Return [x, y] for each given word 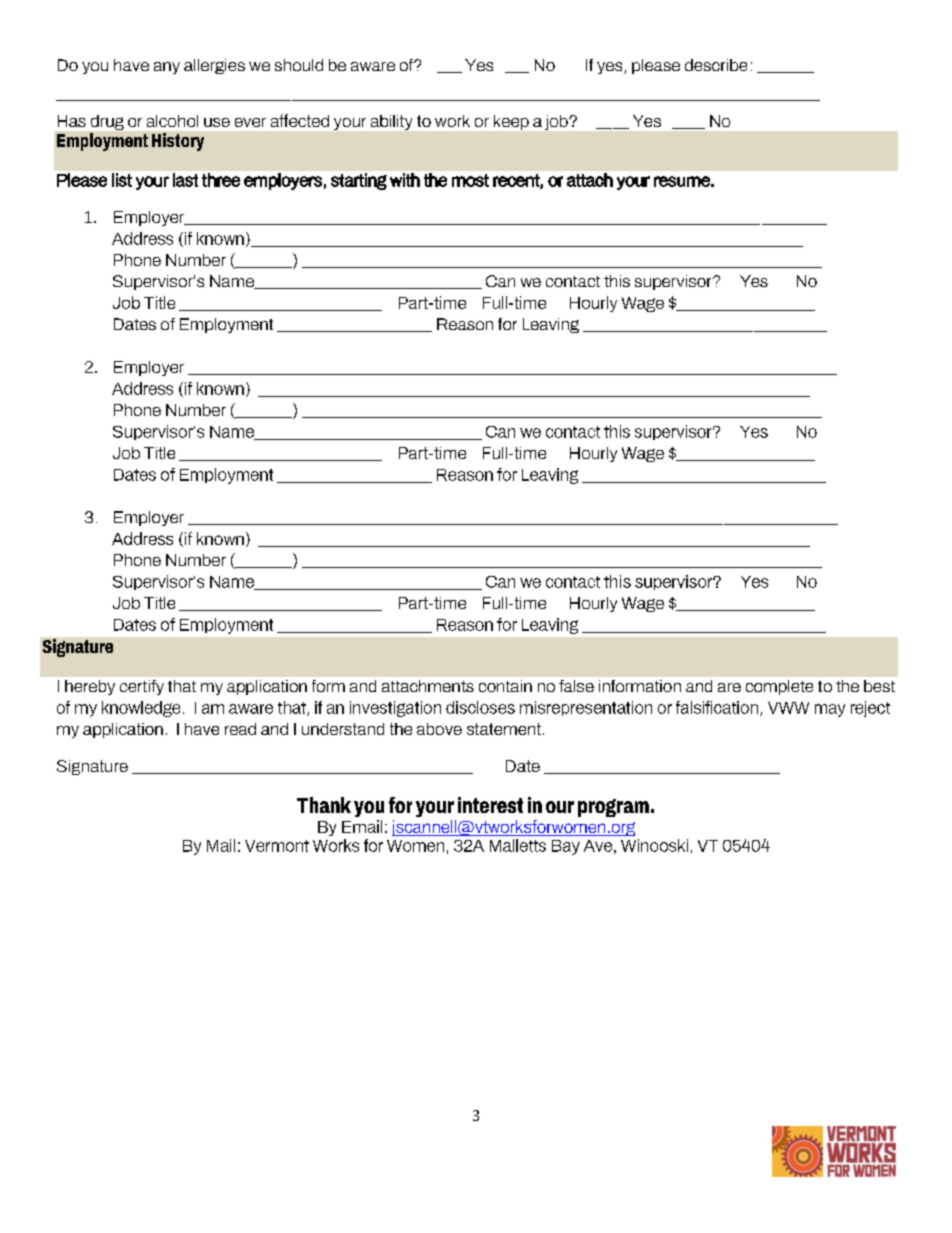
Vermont [277, 846]
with [405, 180]
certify [142, 687]
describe [716, 65]
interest [490, 805]
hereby [90, 687]
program [613, 808]
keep [511, 122]
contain [505, 686]
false [576, 686]
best [879, 686]
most [470, 180]
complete [779, 687]
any [167, 68]
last [185, 180]
